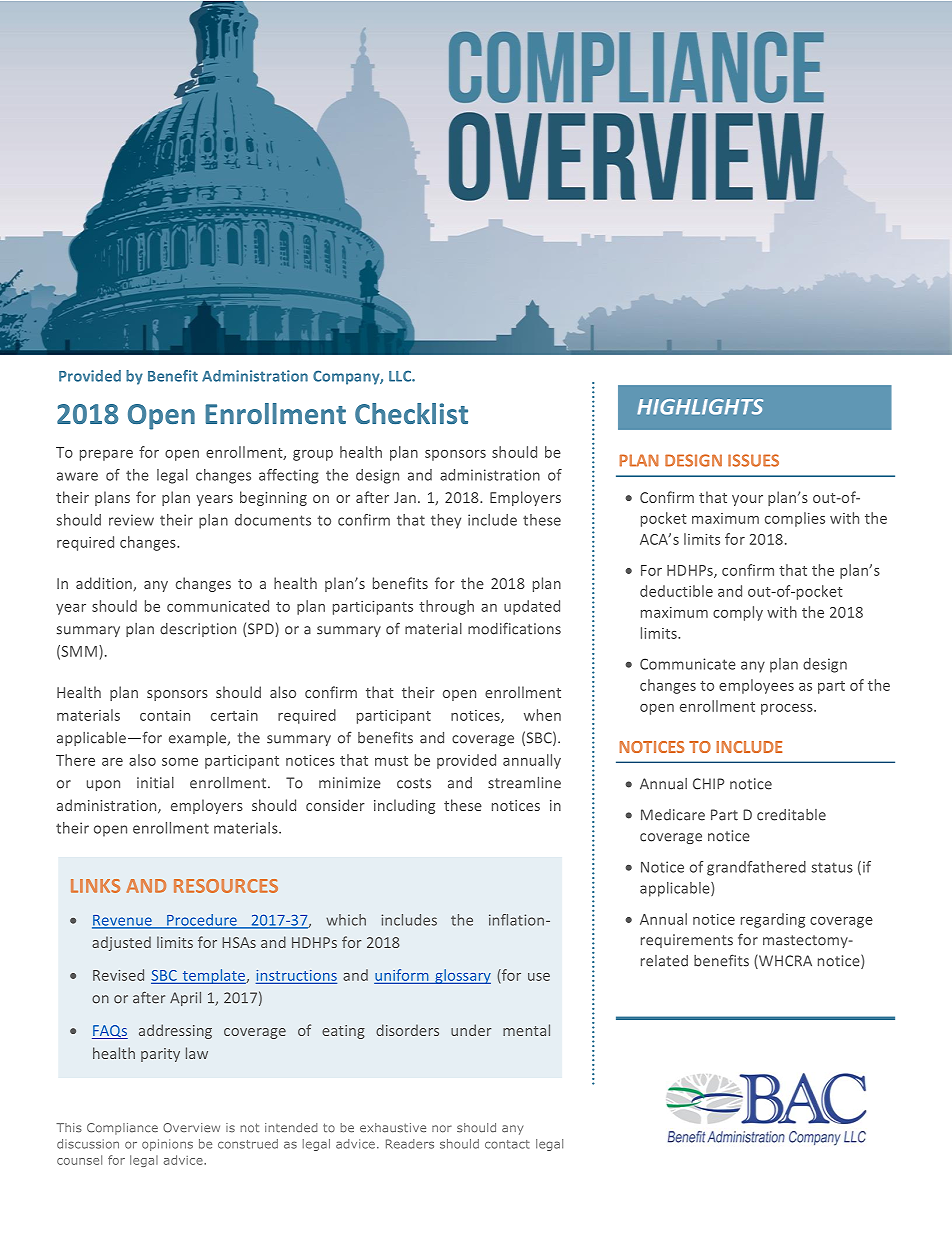  Describe the element at coordinates (106, 455) in the image. I see `prepare` at that location.
